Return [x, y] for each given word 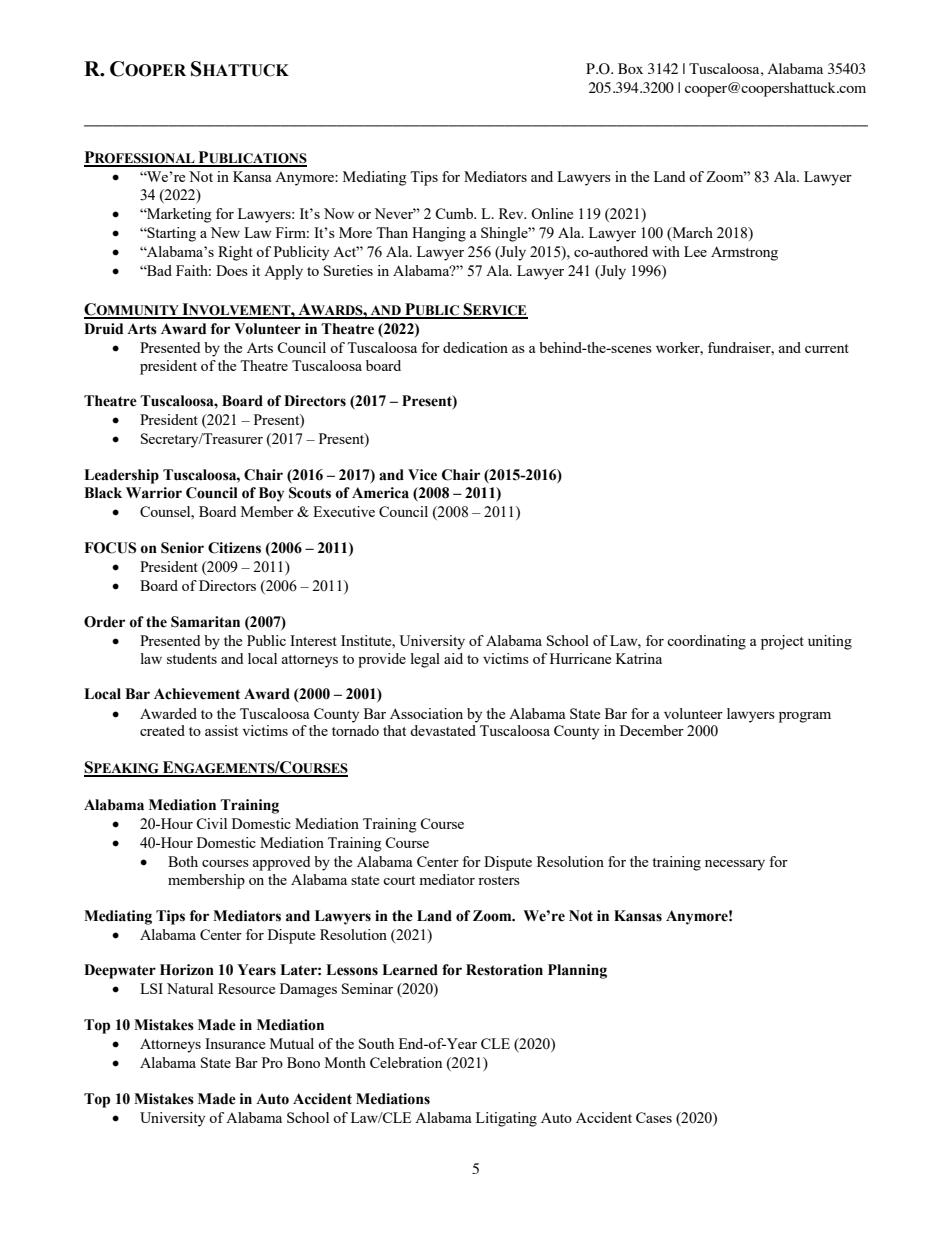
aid [453, 658]
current [827, 348]
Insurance [235, 1043]
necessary [735, 865]
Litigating [506, 1119]
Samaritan [205, 622]
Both [183, 861]
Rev [512, 213]
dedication [475, 347]
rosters [499, 880]
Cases [654, 1117]
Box [630, 68]
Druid [103, 329]
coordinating [706, 642]
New [225, 232]
